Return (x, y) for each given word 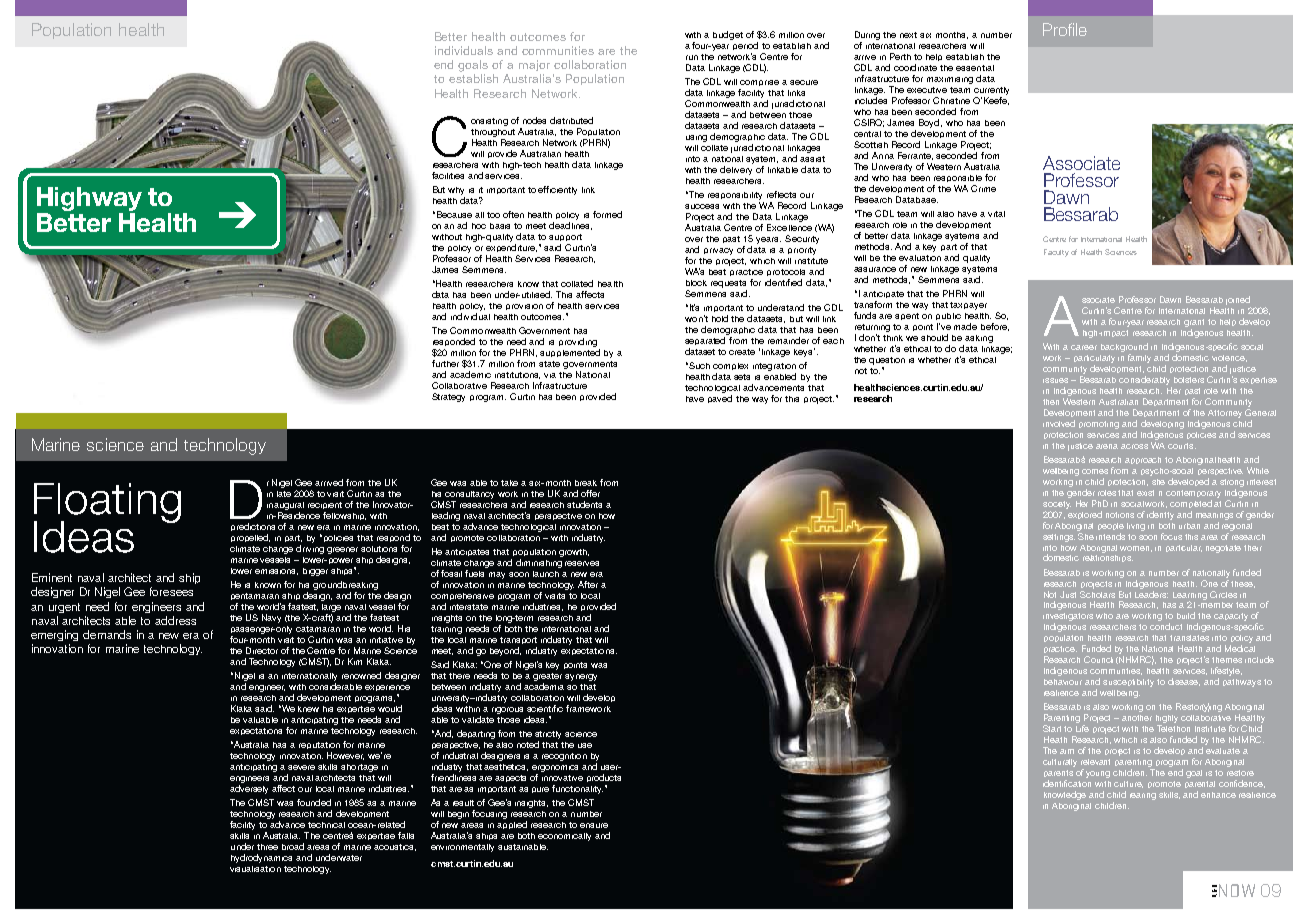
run (692, 57)
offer (590, 493)
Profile (1065, 29)
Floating (107, 504)
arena (1107, 446)
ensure (594, 825)
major (534, 65)
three (267, 847)
